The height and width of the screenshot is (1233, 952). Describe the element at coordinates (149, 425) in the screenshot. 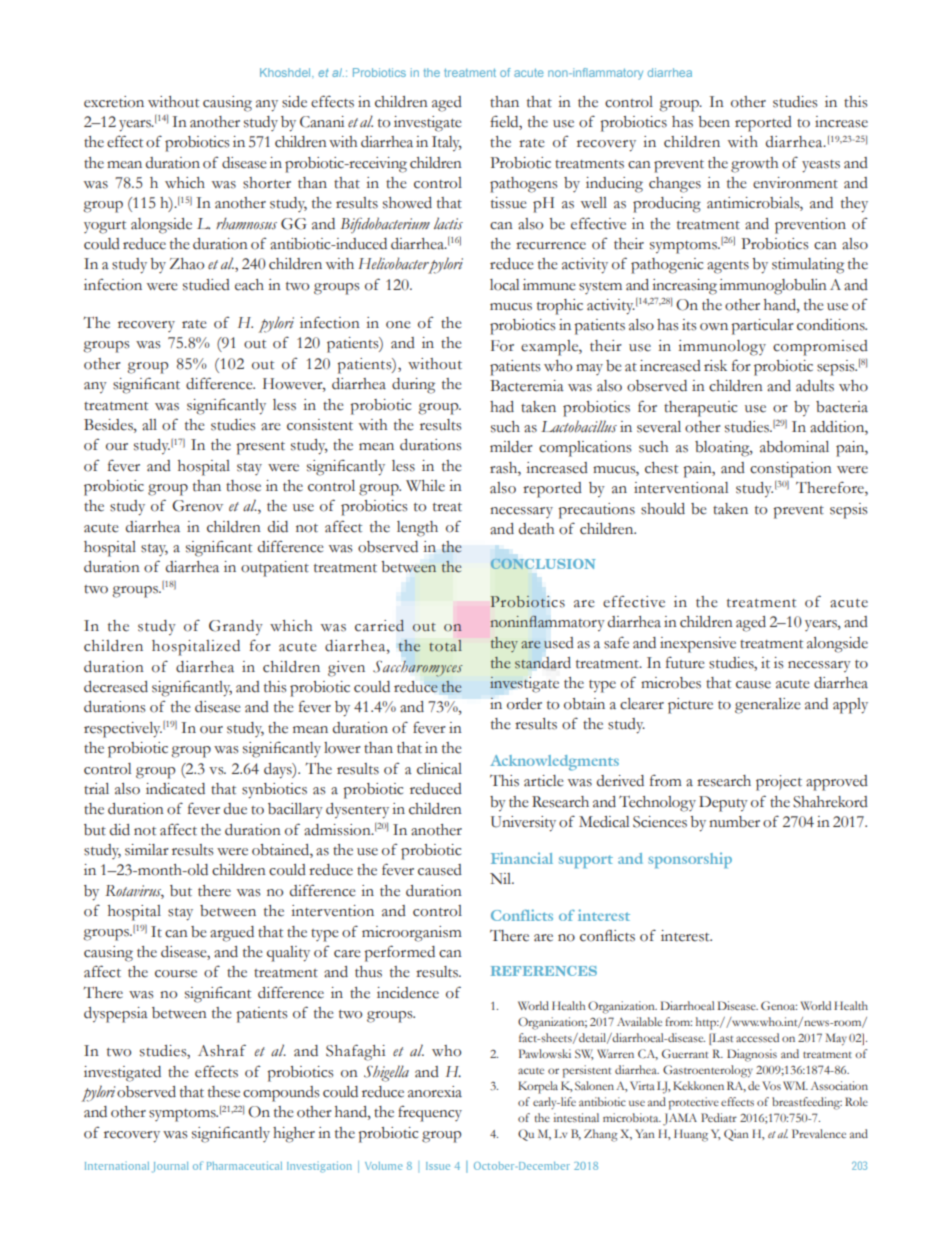

I see `all` at that location.
